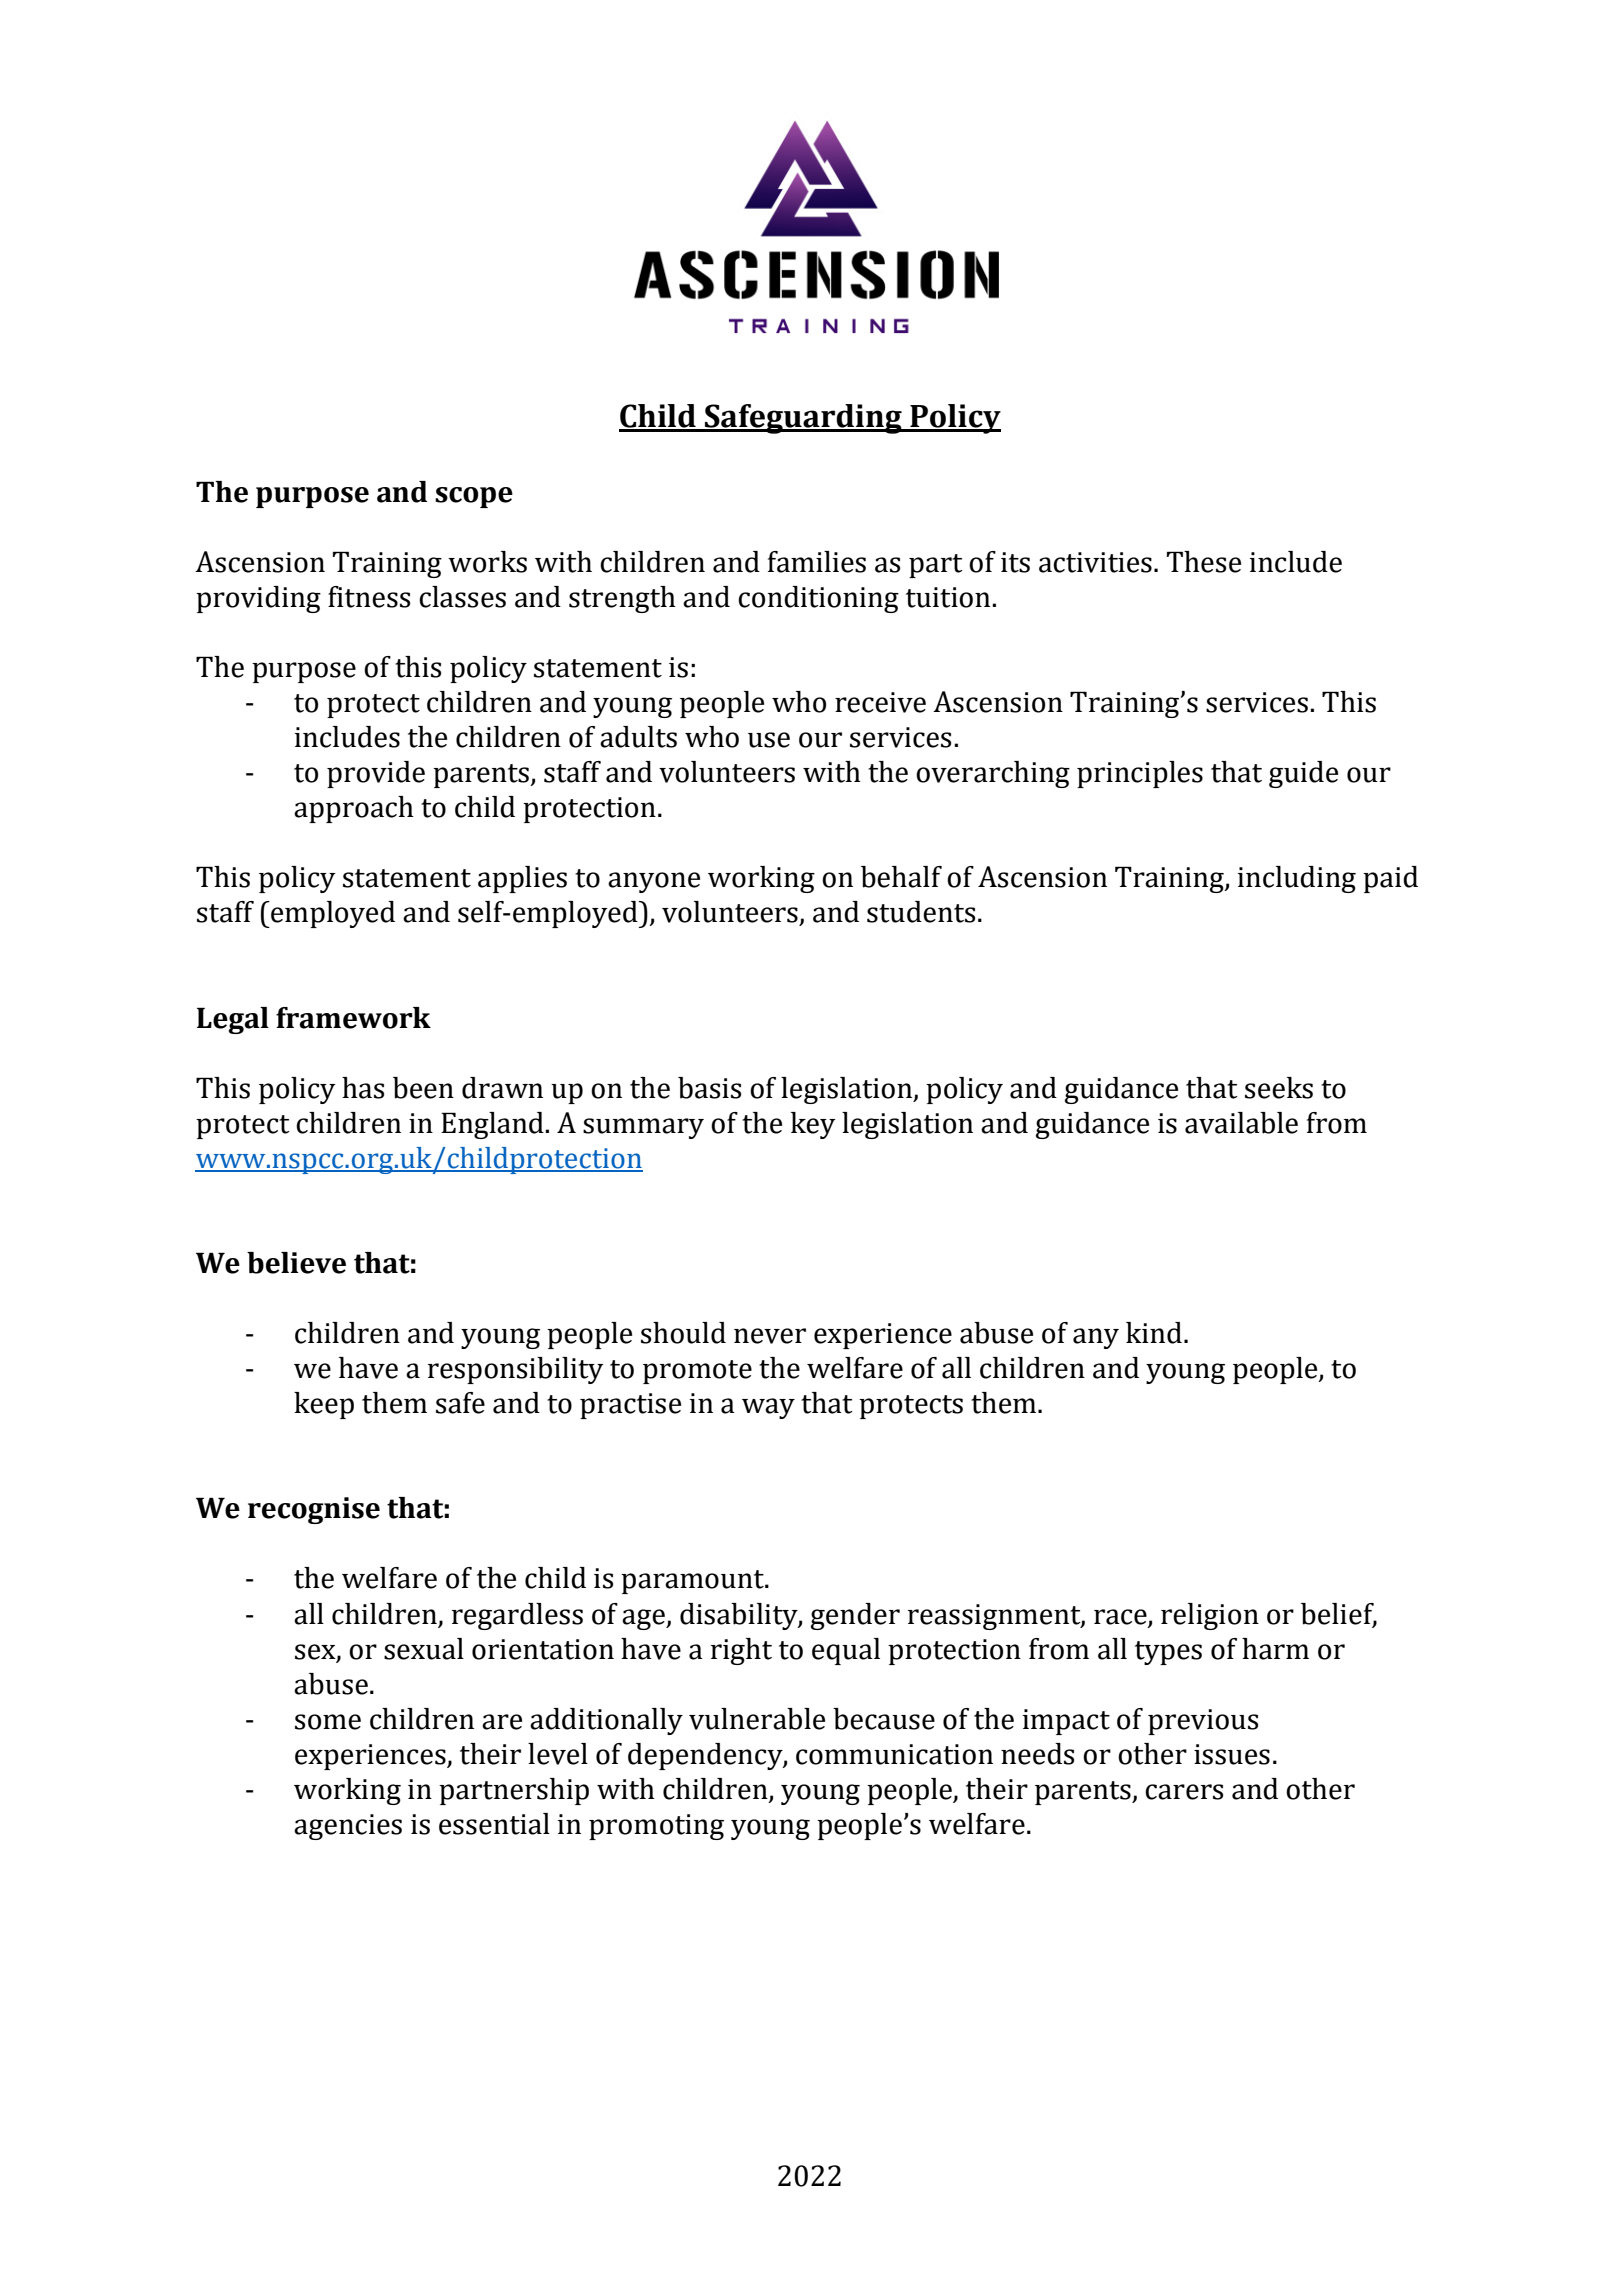 Image resolution: width=1619 pixels, height=2289 pixels. Describe the element at coordinates (348, 1827) in the screenshot. I see `agencies` at that location.
